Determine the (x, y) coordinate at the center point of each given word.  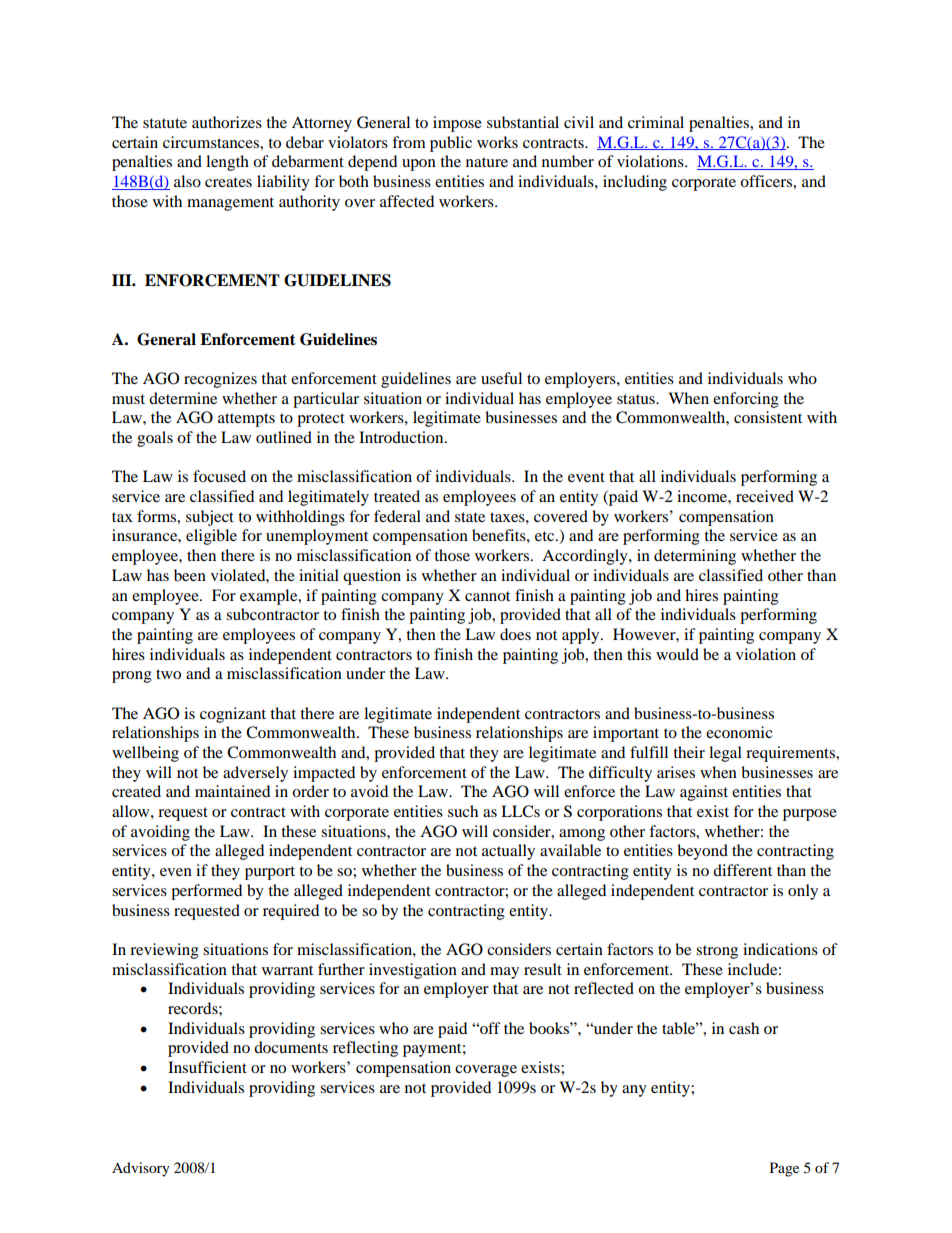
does (515, 634)
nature (487, 162)
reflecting (365, 1049)
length (227, 163)
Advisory (141, 1169)
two (168, 674)
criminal (656, 122)
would (677, 654)
